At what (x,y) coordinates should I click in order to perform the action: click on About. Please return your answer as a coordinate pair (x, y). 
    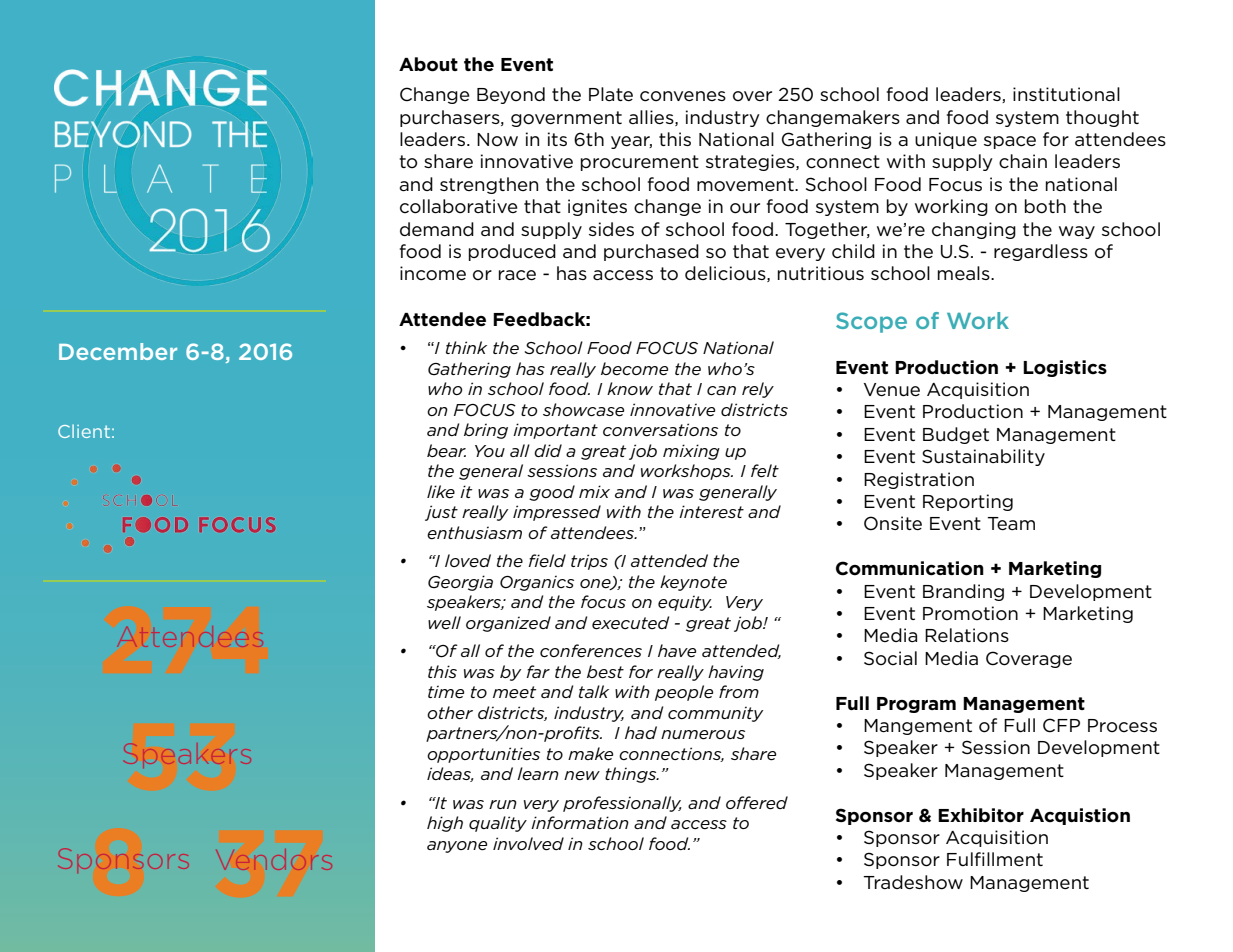
    Looking at the image, I should click on (428, 64).
